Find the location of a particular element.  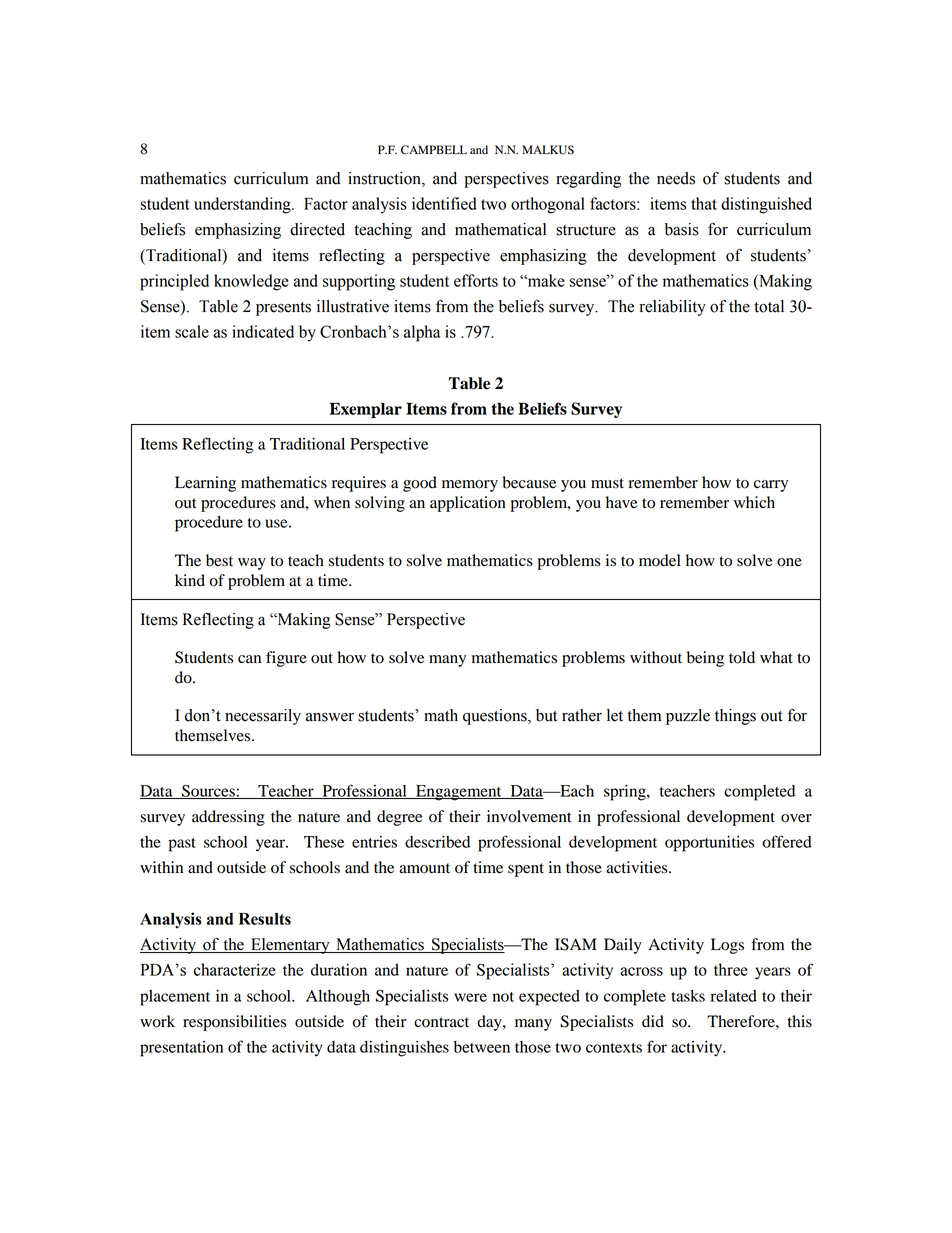

understanding is located at coordinates (243, 205).
